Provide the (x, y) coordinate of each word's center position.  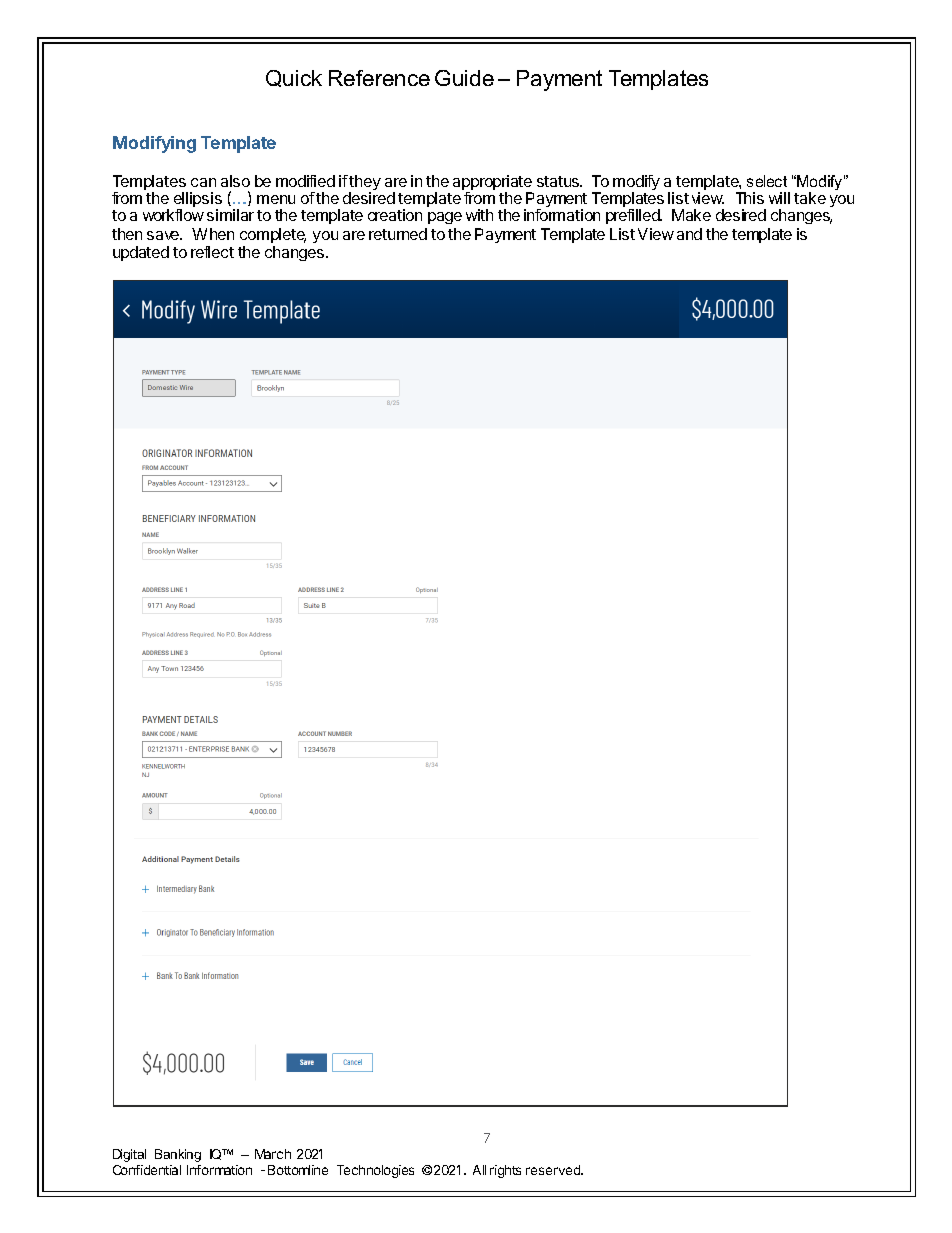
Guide (464, 78)
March (273, 1154)
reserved (554, 1170)
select (767, 181)
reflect (212, 252)
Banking (178, 1155)
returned (398, 234)
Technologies (375, 1171)
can (203, 182)
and (689, 234)
